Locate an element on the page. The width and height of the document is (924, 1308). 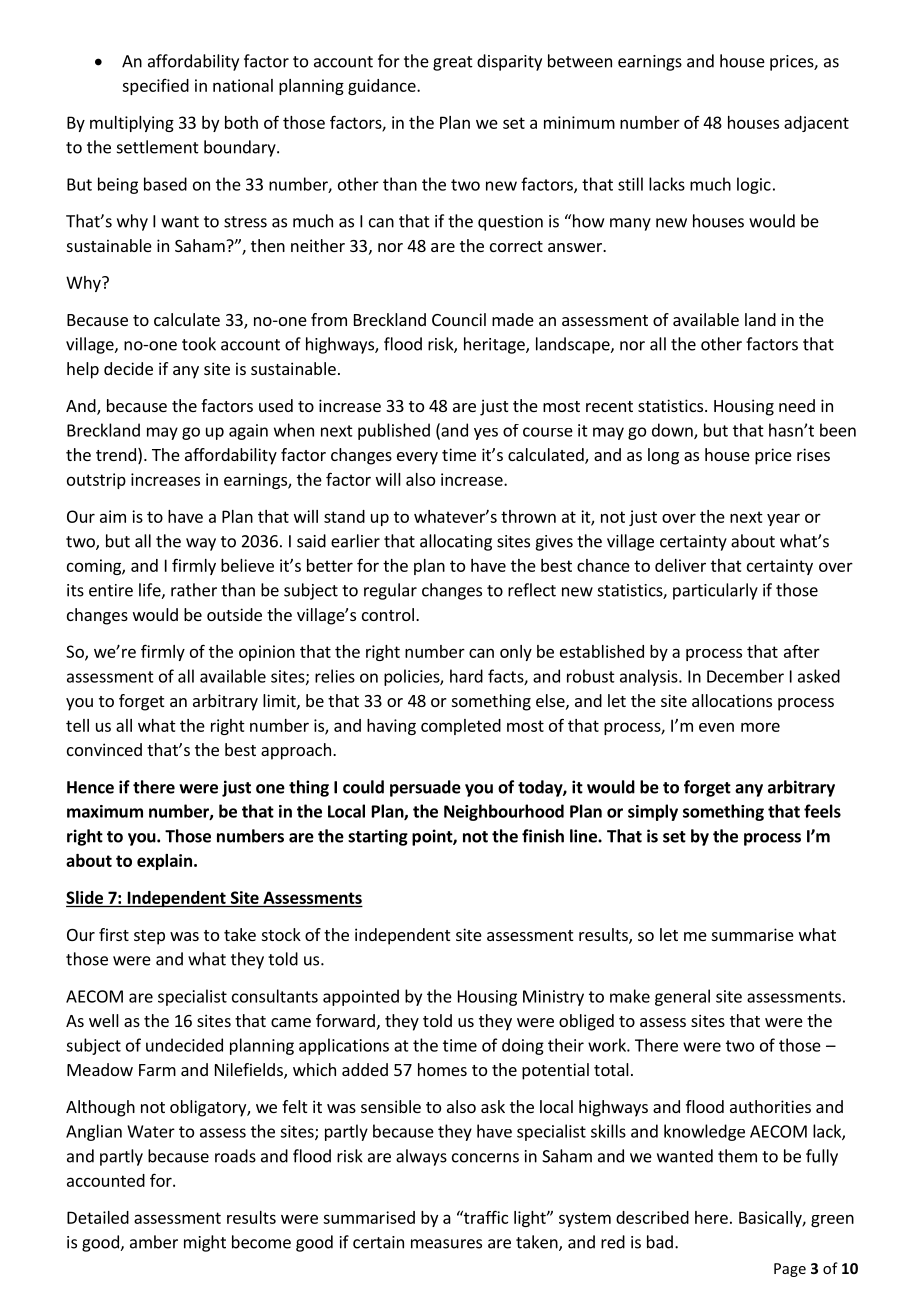
measures is located at coordinates (446, 1244).
